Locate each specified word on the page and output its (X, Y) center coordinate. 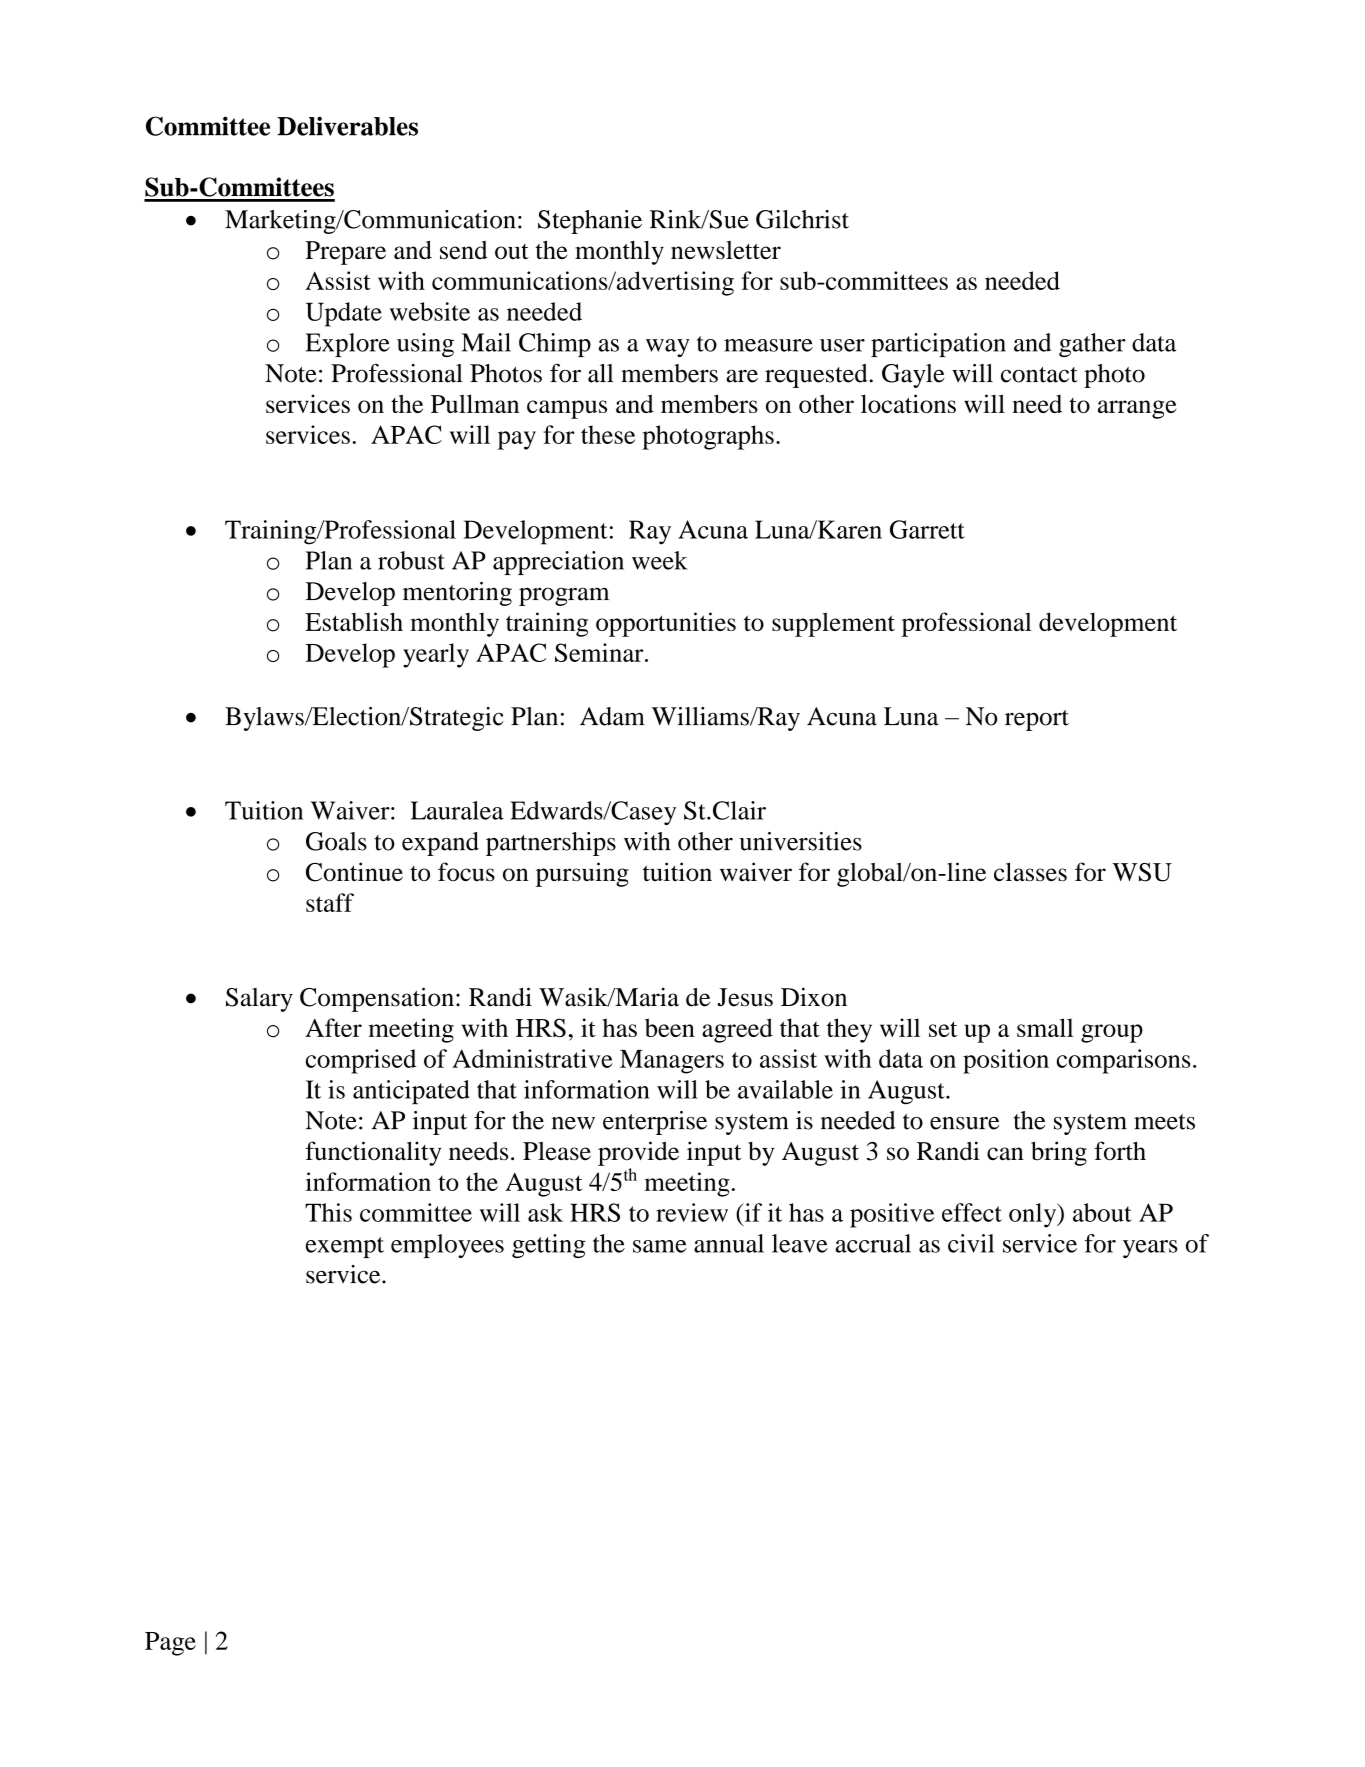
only (1034, 1215)
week (660, 560)
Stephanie (590, 222)
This (328, 1212)
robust (411, 560)
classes (1030, 871)
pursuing (582, 874)
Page (170, 1644)
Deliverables (347, 126)
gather (1092, 345)
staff (330, 902)
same (660, 1246)
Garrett (927, 529)
